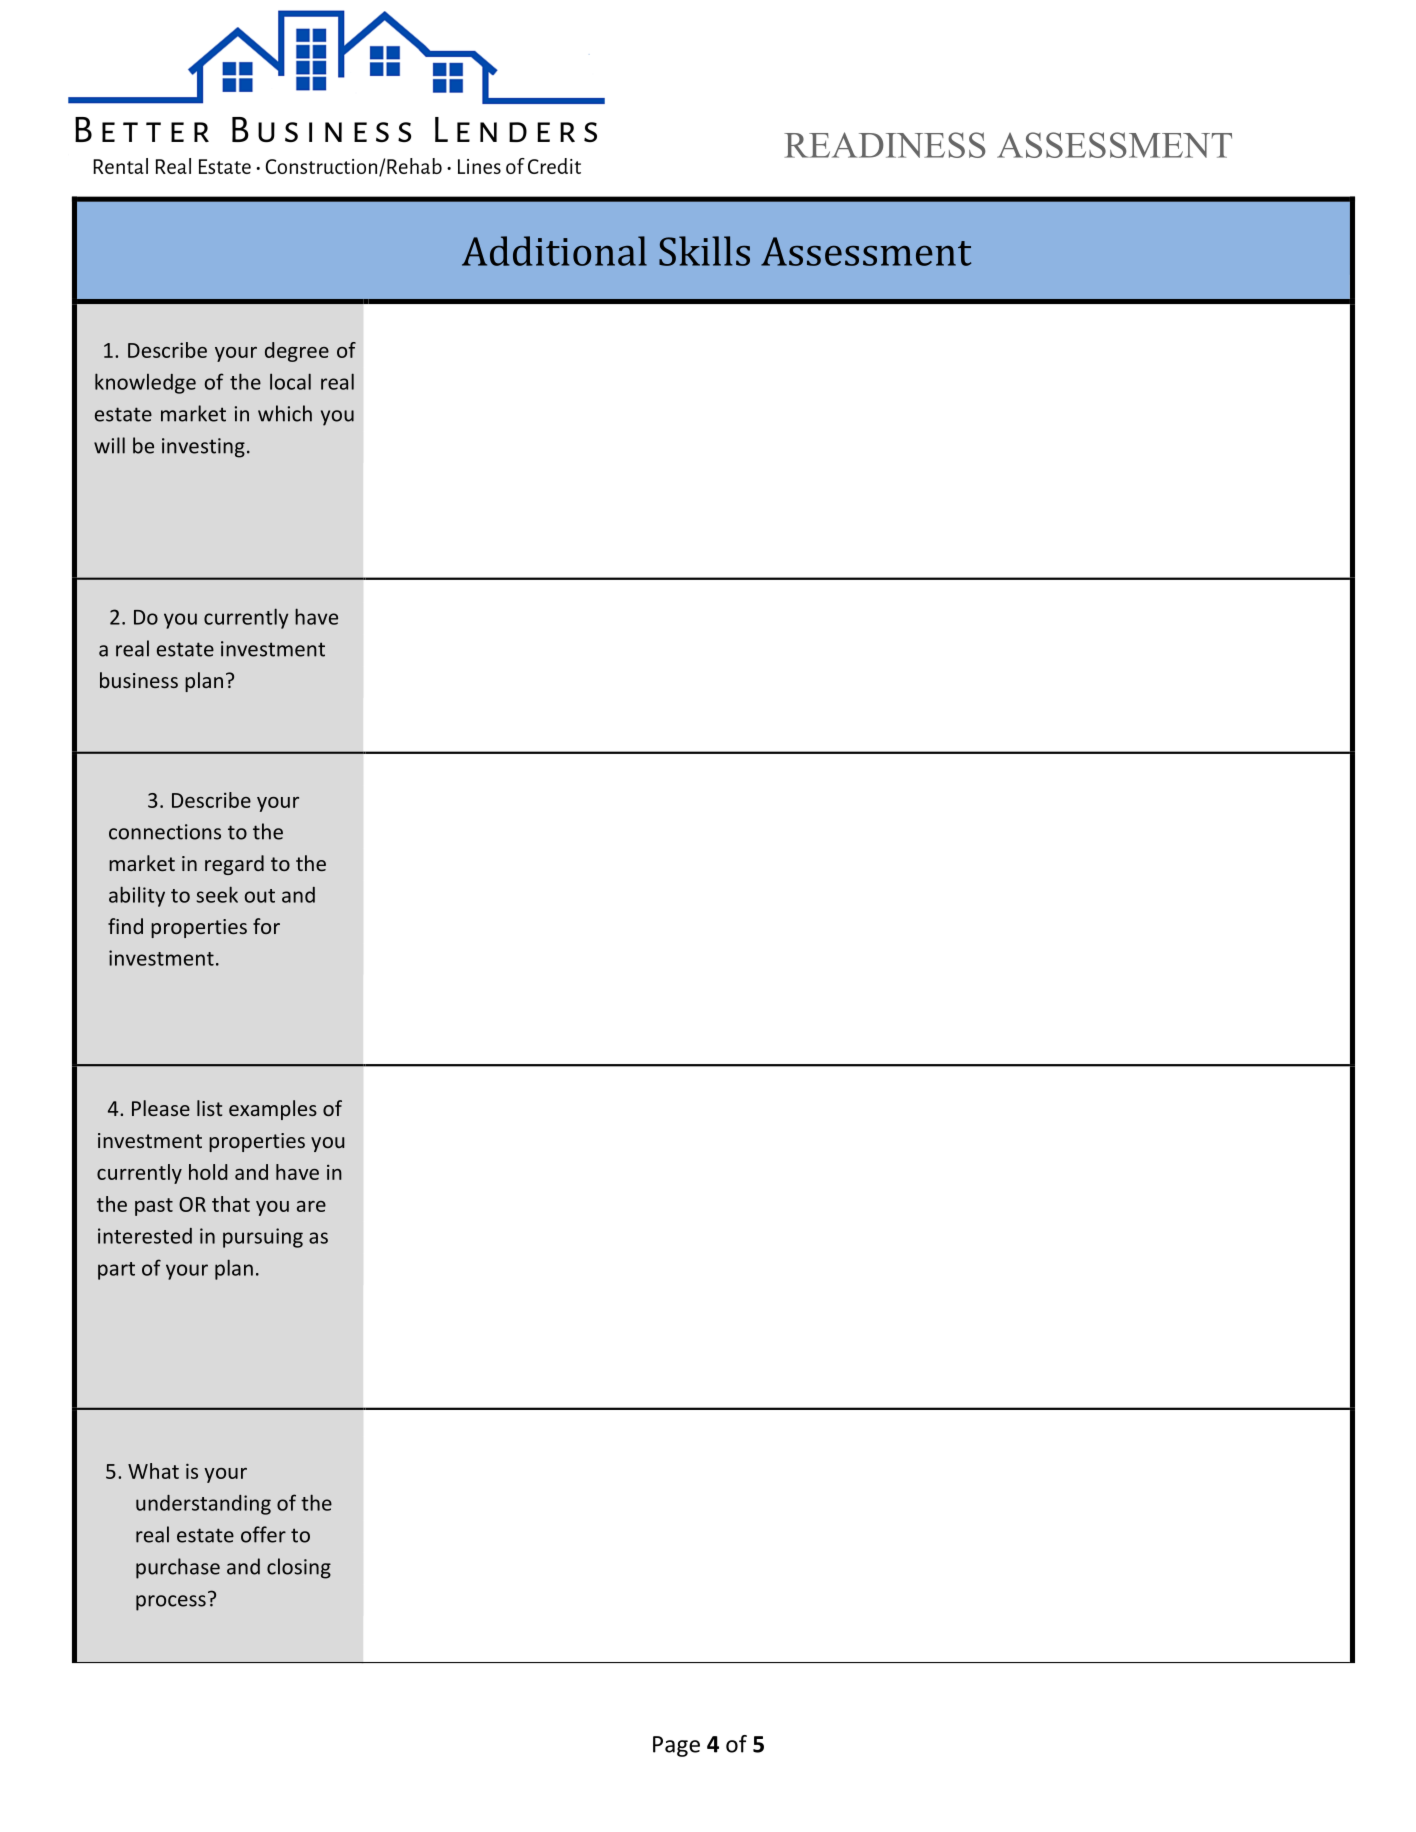 The height and width of the screenshot is (1832, 1416). Describe the element at coordinates (263, 1238) in the screenshot. I see `pursuing` at that location.
